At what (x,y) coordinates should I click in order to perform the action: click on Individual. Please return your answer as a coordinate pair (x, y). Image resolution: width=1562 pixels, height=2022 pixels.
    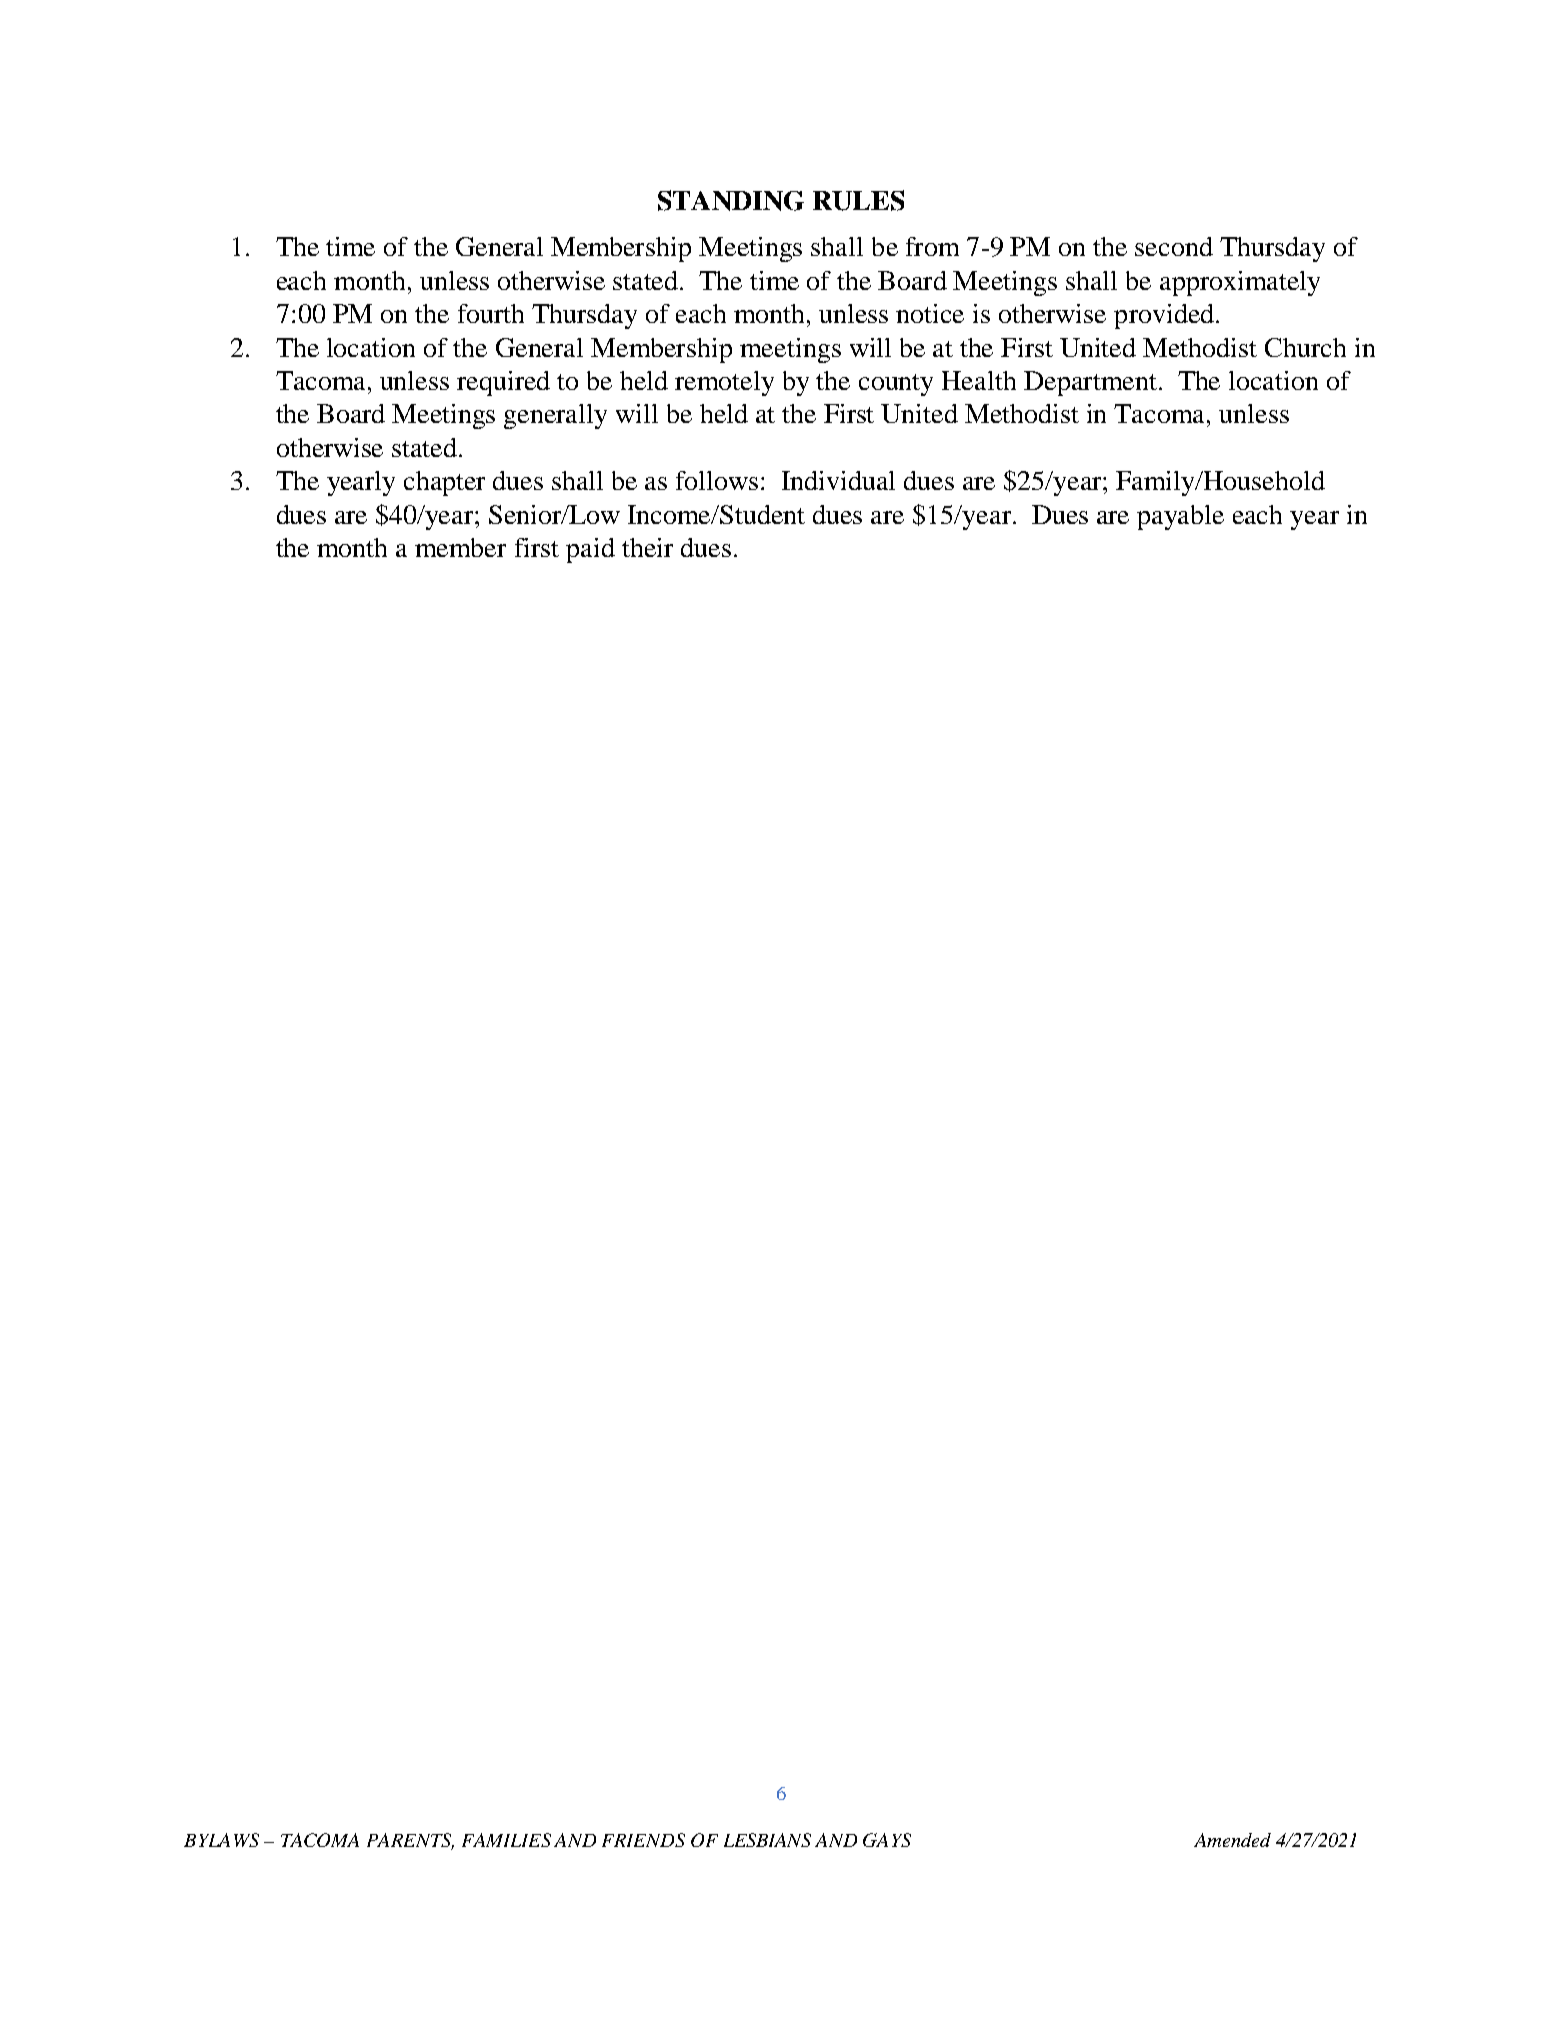
    Looking at the image, I should click on (838, 480).
